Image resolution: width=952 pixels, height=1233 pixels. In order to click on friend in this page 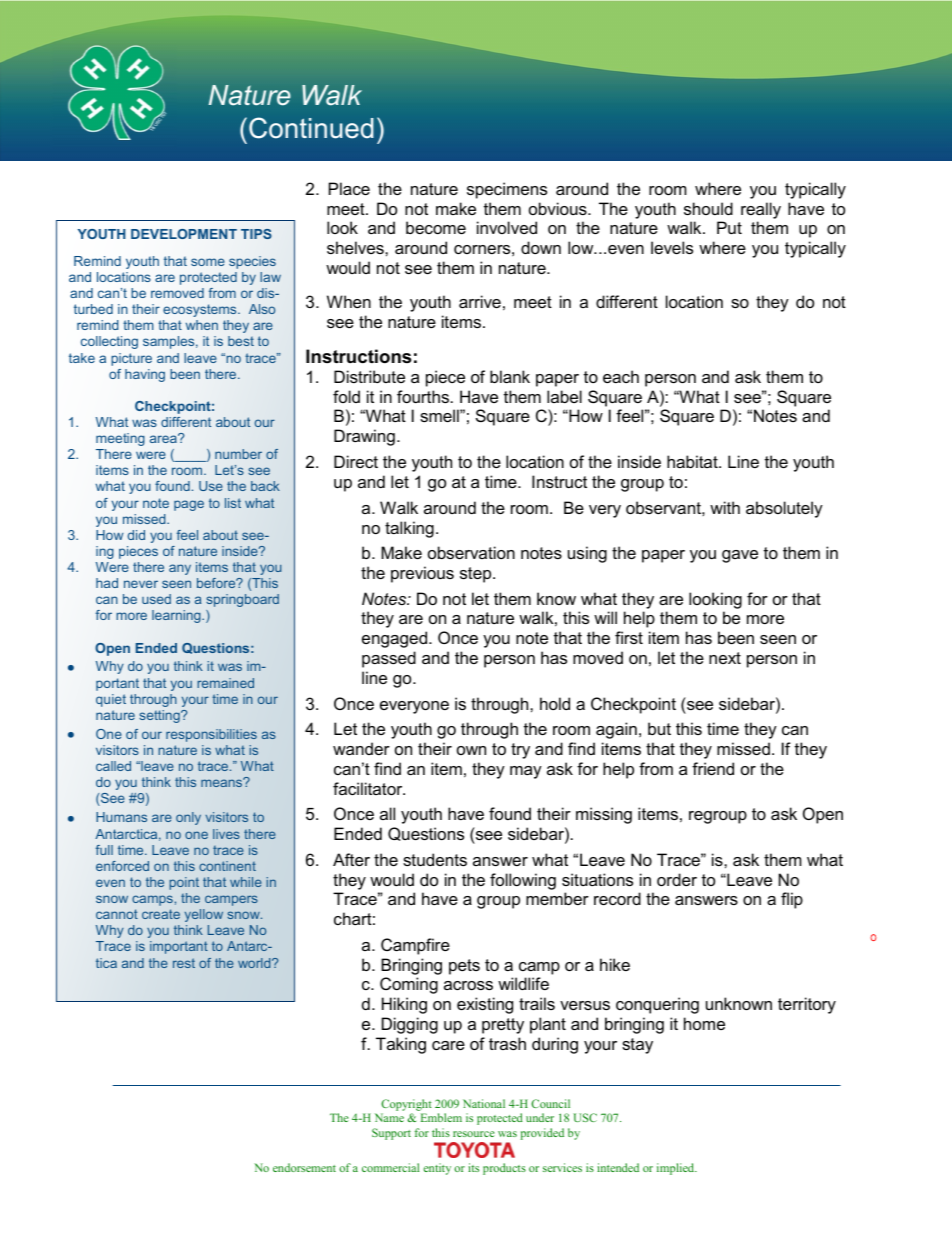, I will do `click(713, 768)`.
